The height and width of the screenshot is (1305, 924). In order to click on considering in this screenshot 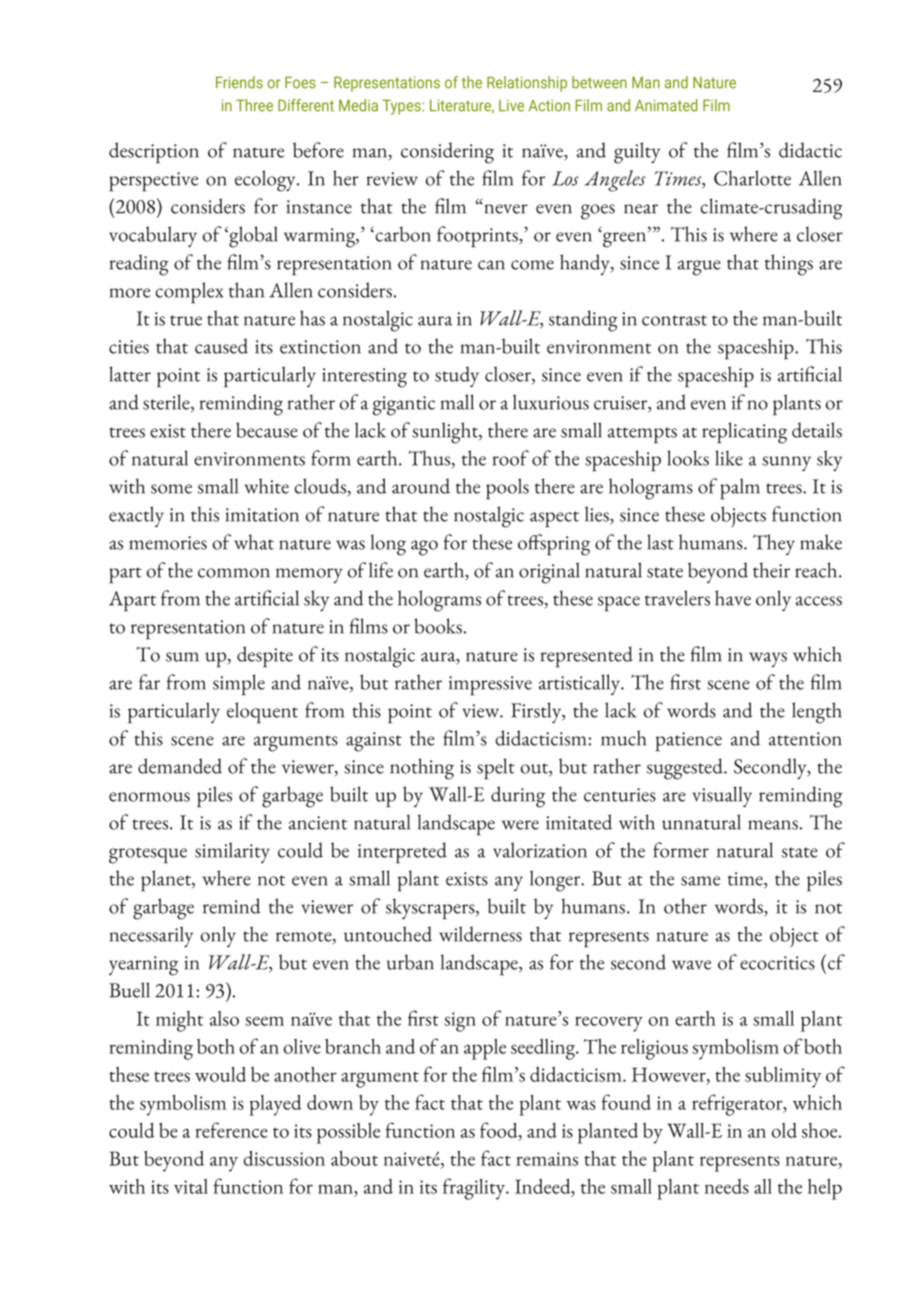, I will do `click(447, 153)`.
